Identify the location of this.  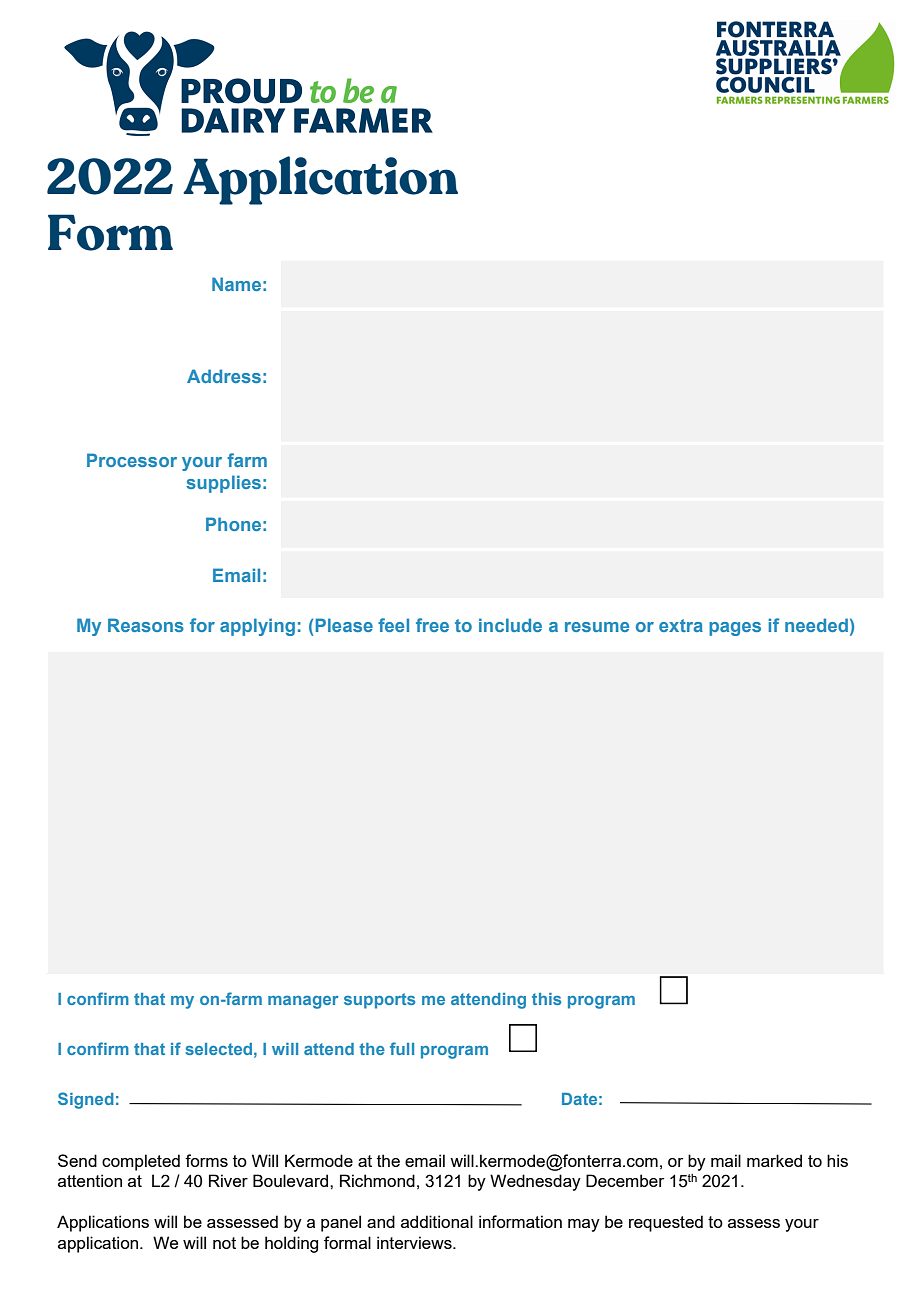
(546, 999).
